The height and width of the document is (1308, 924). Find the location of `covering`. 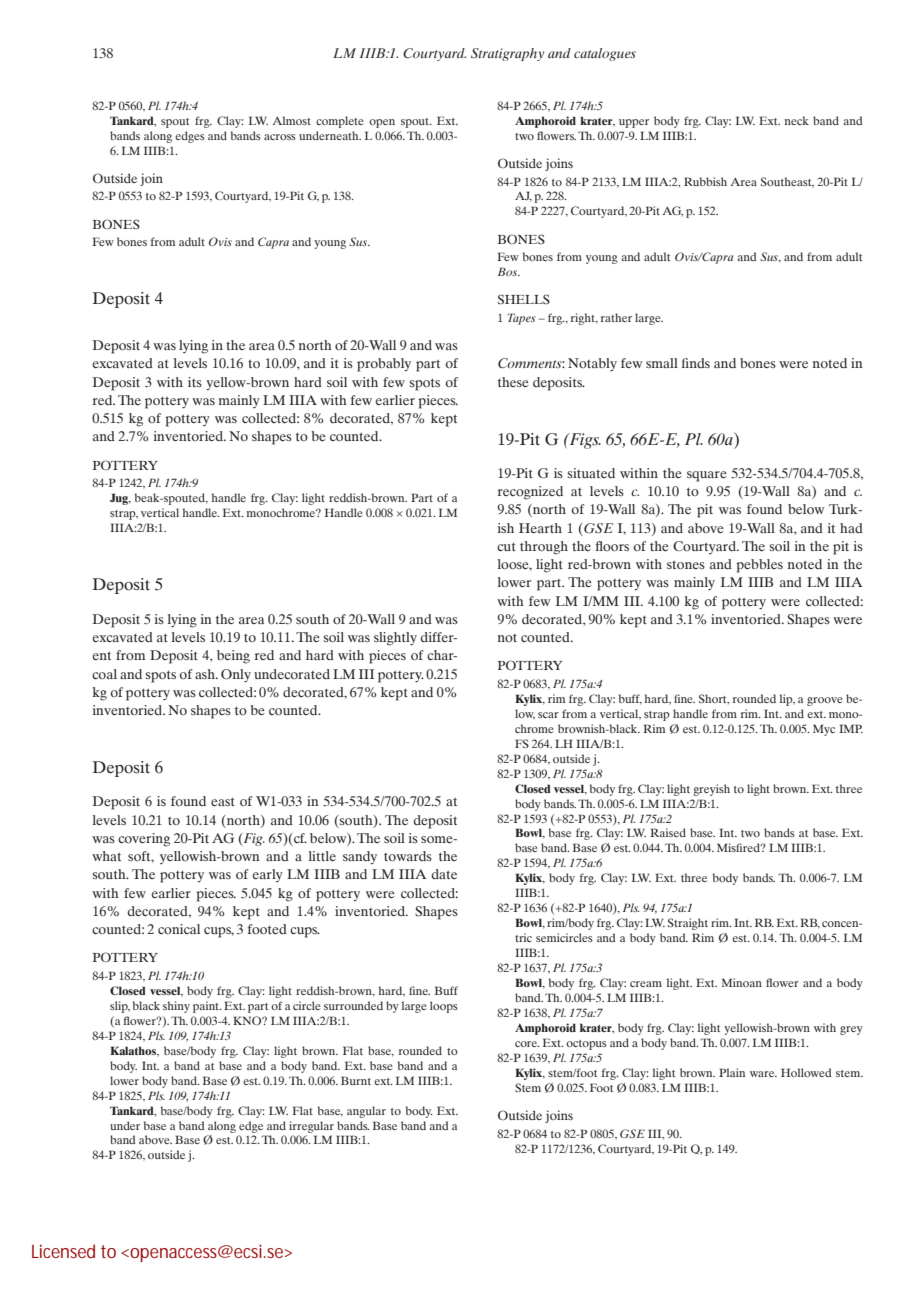

covering is located at coordinates (144, 840).
